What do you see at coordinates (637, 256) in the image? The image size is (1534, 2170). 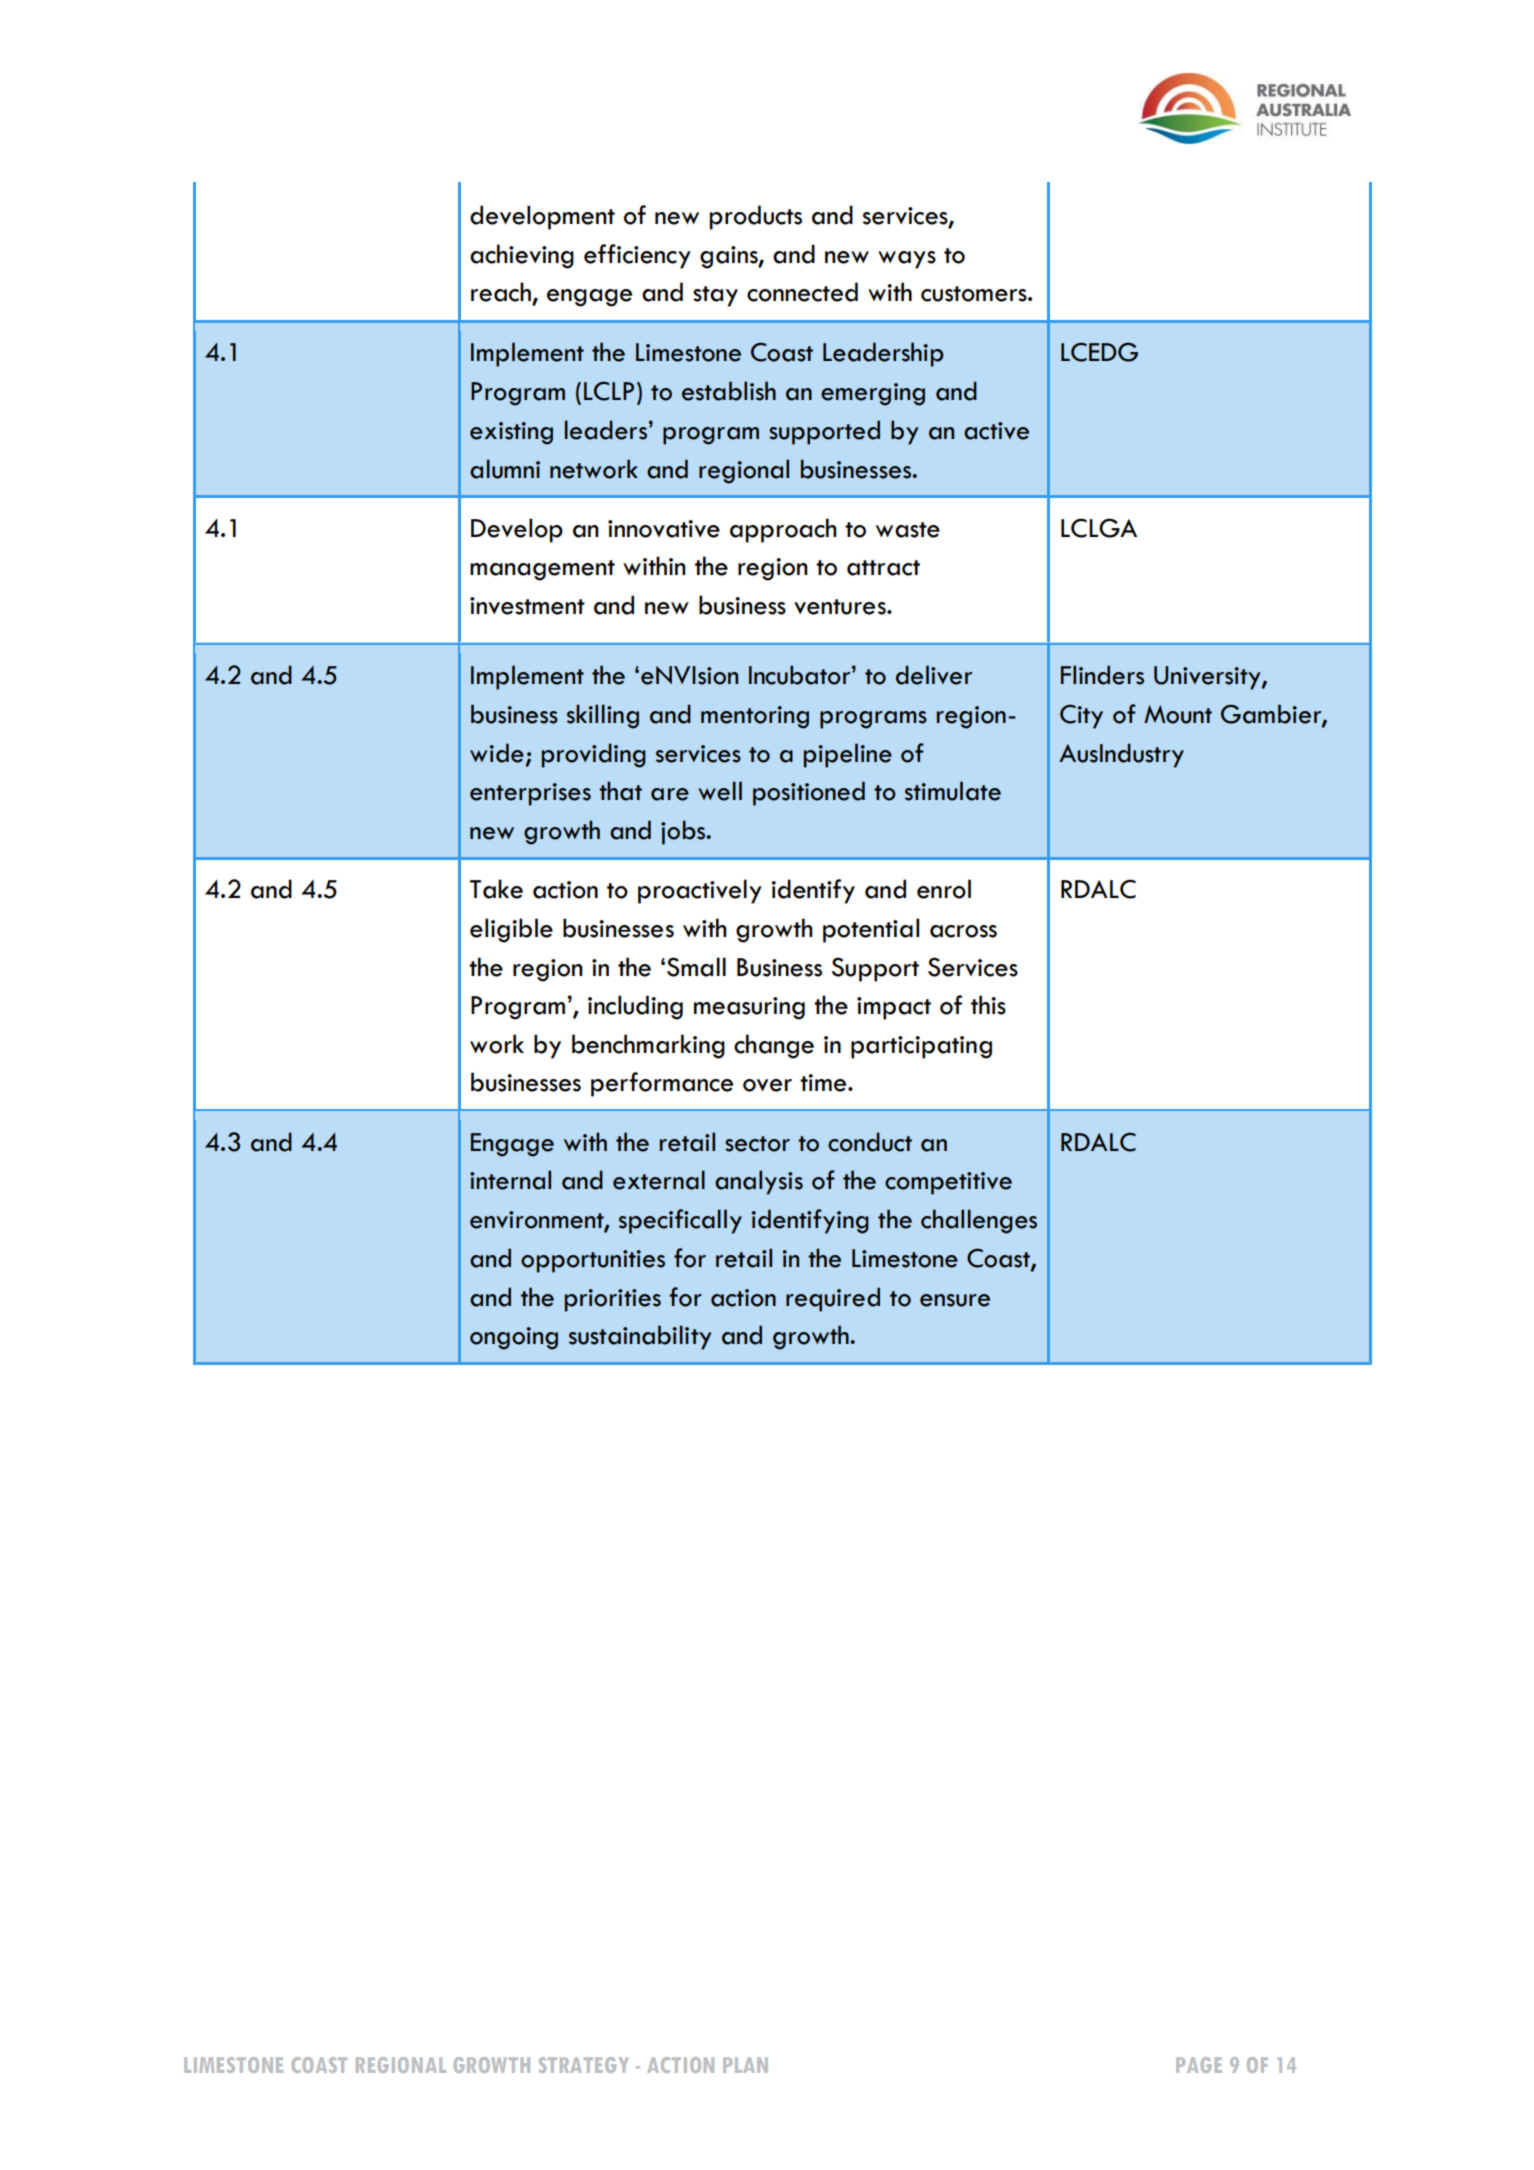 I see `efficiency` at bounding box center [637, 256].
